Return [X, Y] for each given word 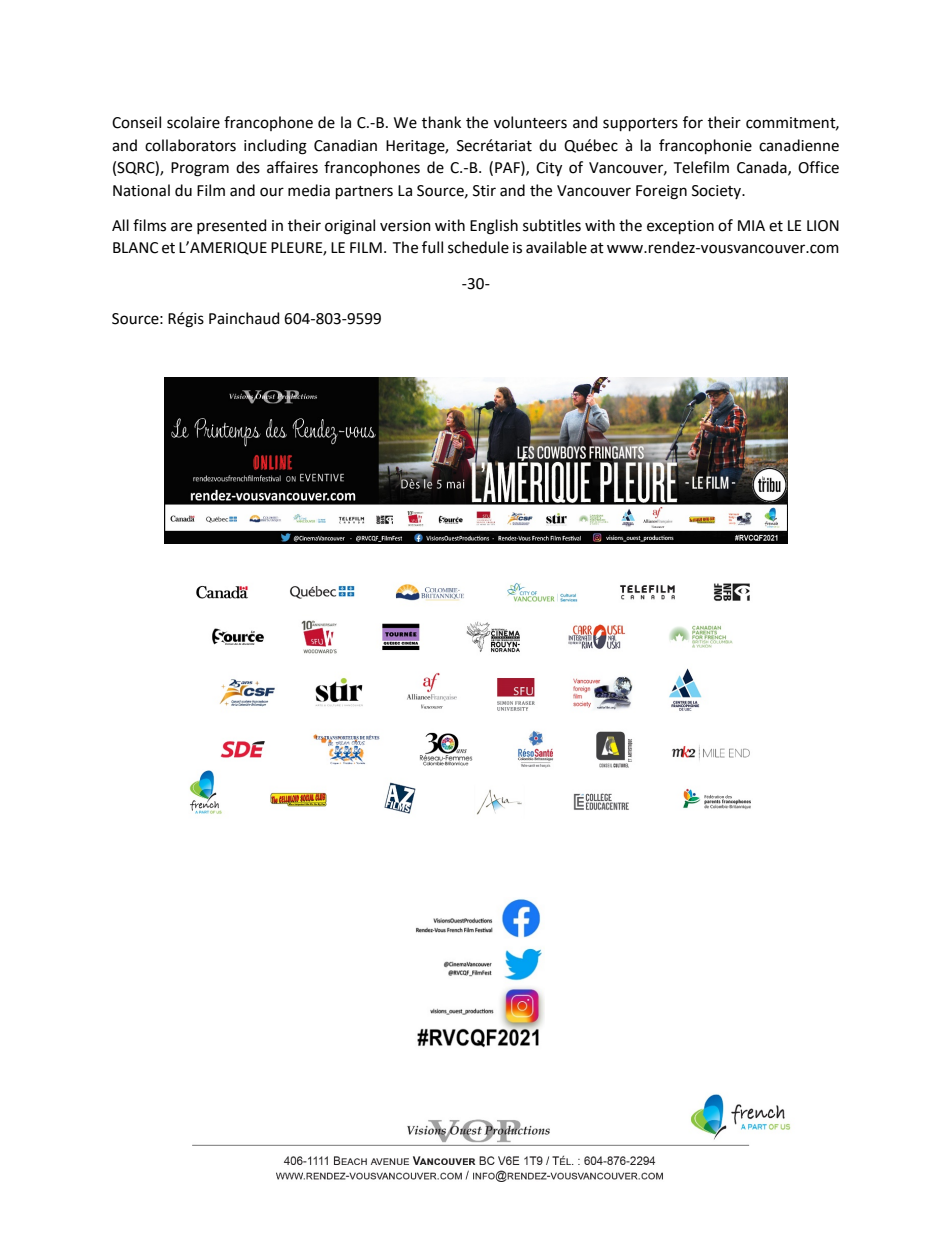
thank [441, 122]
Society [717, 192]
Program [200, 169]
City [549, 169]
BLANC [135, 248]
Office [818, 167]
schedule [478, 247]
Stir [484, 191]
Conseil [136, 122]
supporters [640, 124]
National [141, 190]
